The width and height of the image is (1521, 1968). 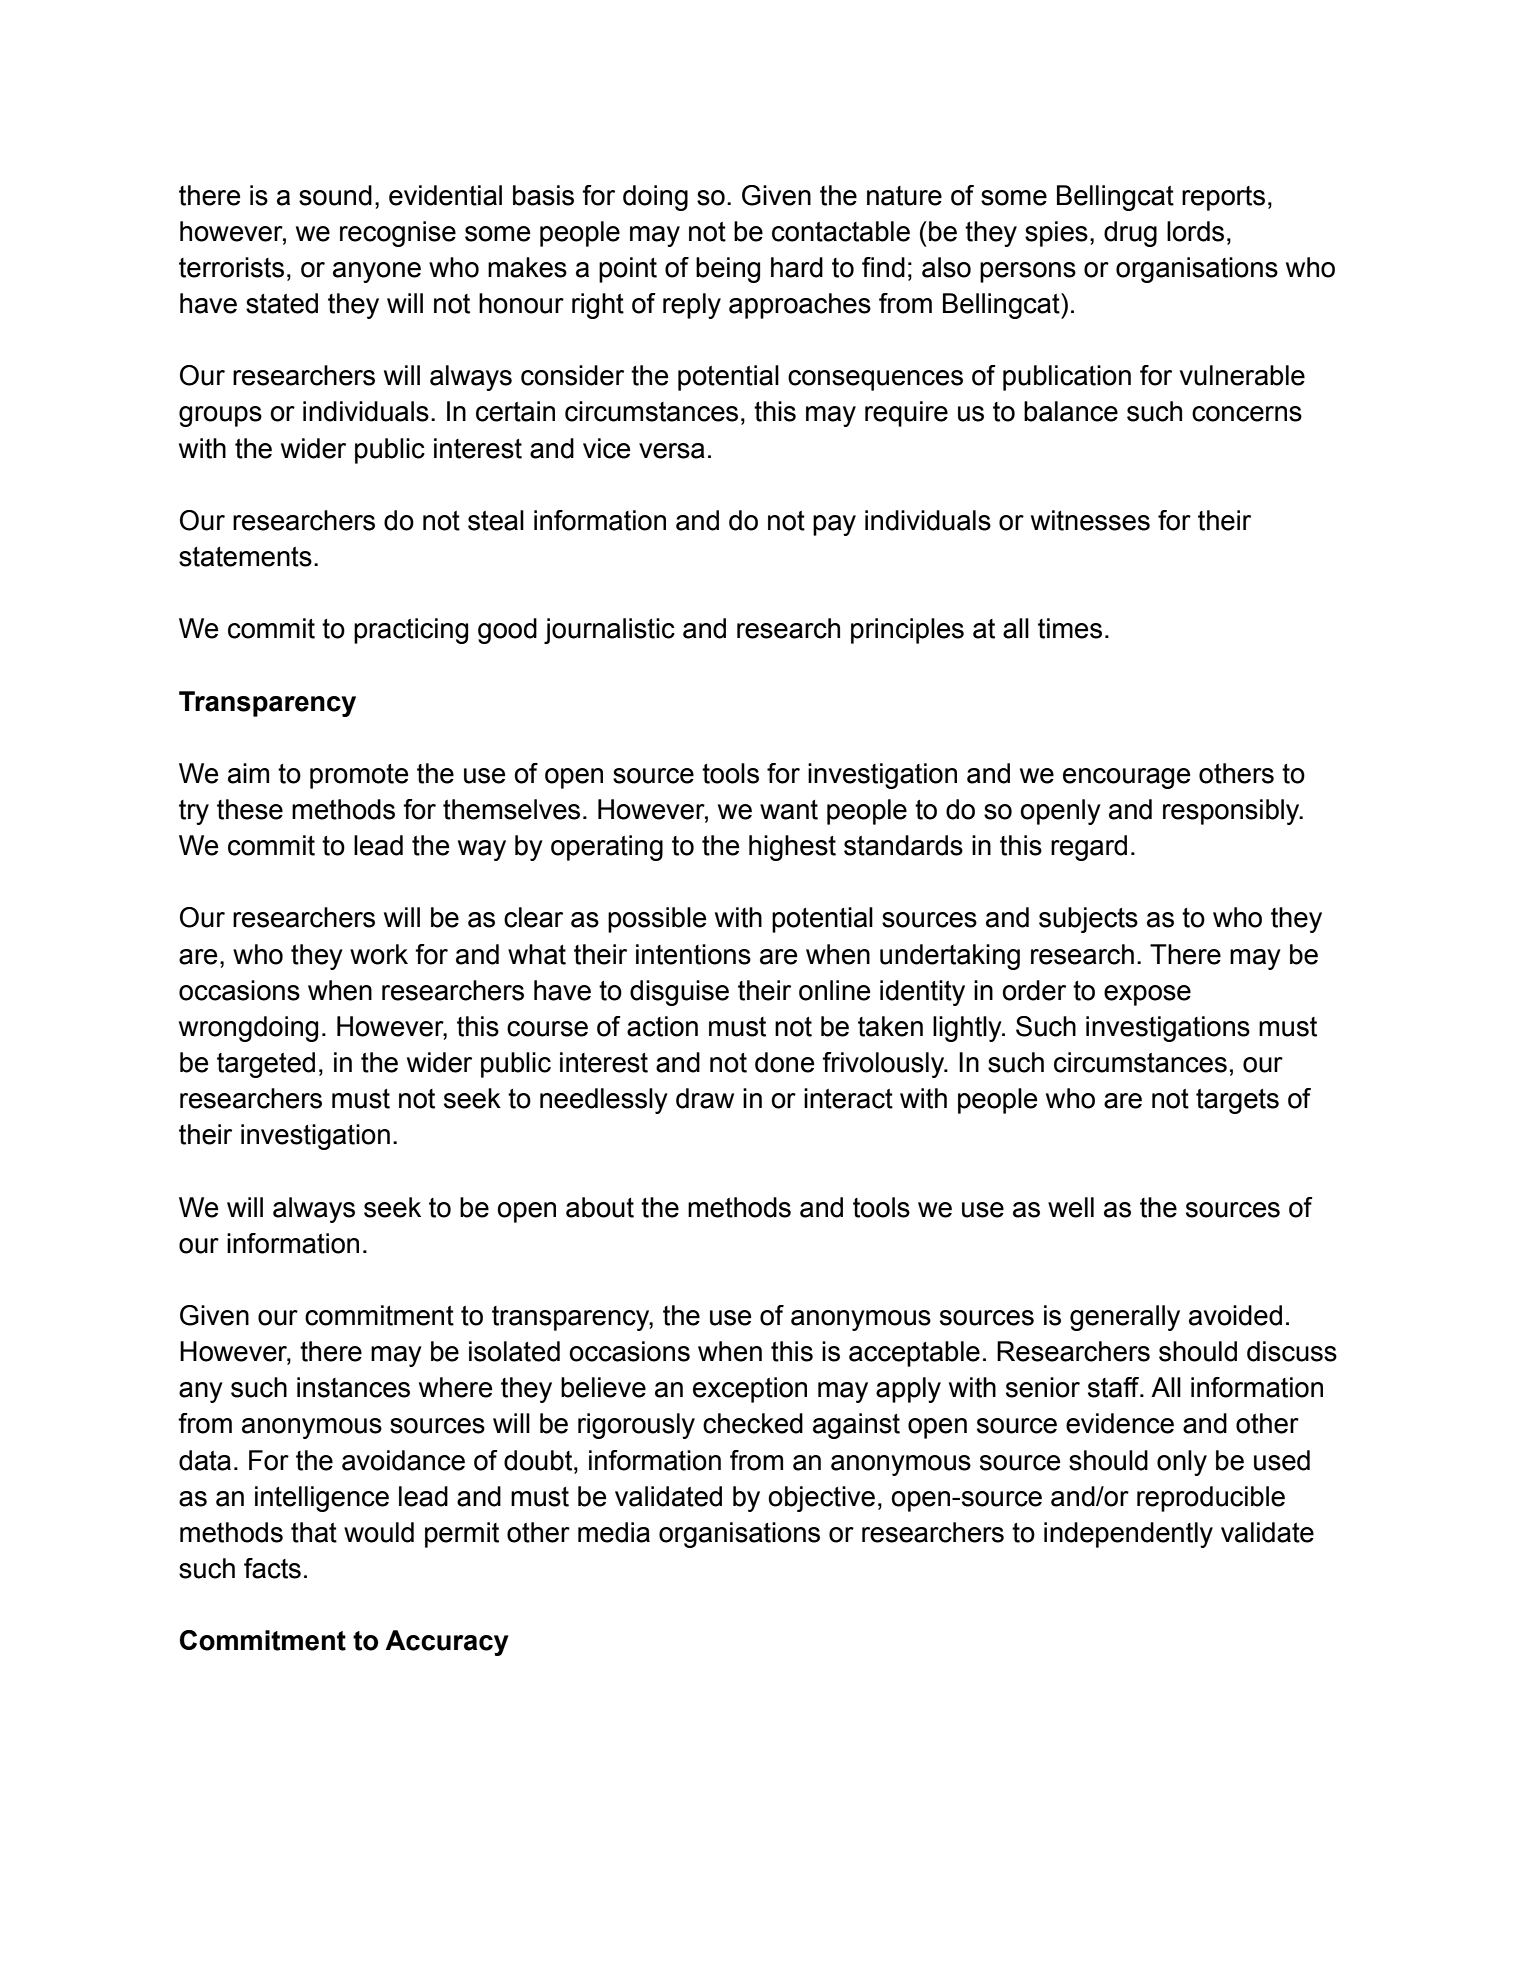 I want to click on independently, so click(x=1128, y=1535).
